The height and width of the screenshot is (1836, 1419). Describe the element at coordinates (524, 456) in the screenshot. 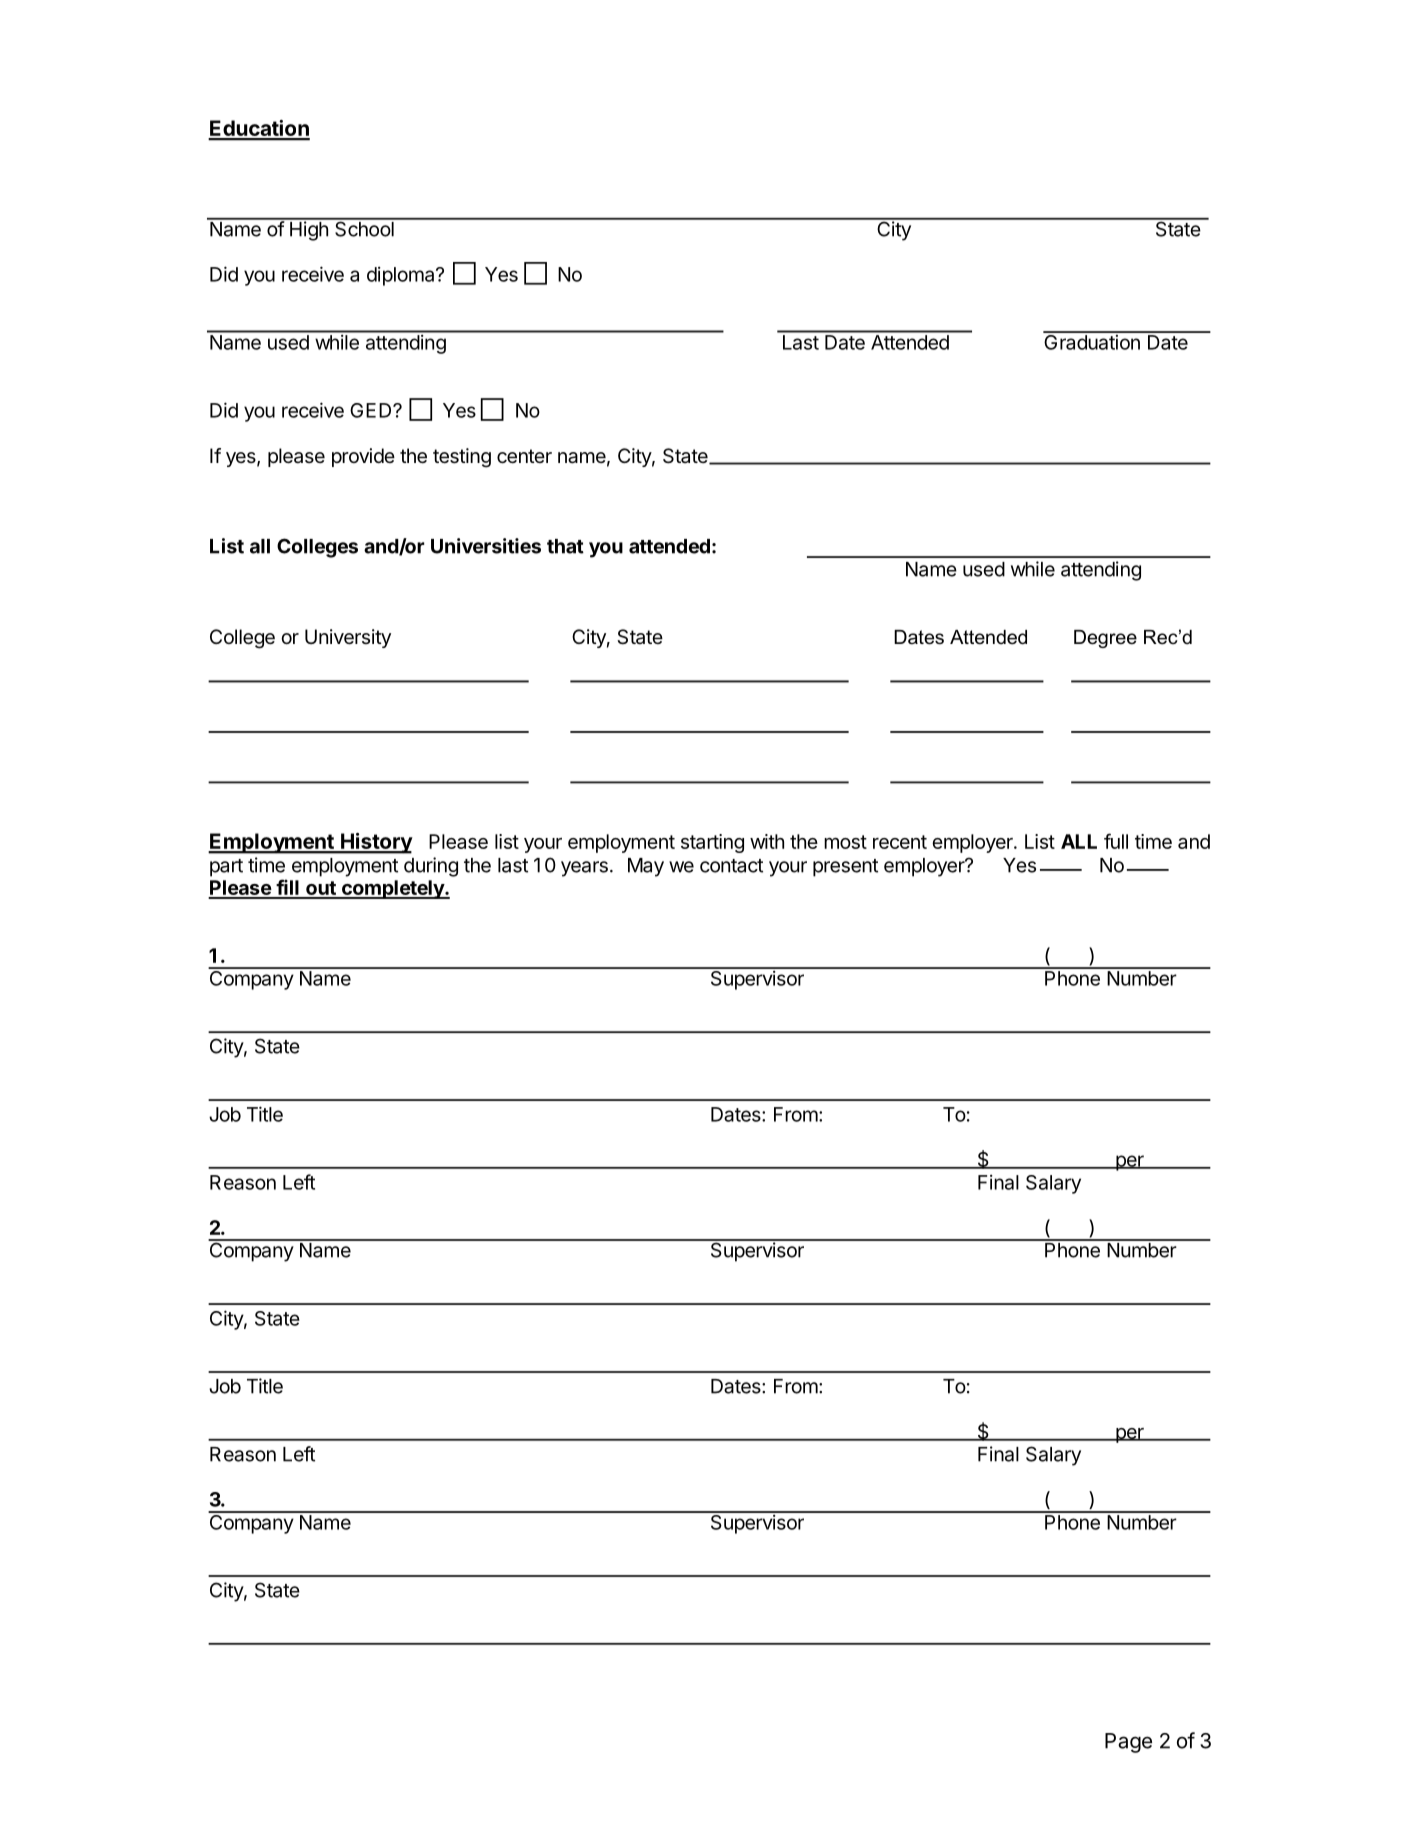

I see `center` at that location.
